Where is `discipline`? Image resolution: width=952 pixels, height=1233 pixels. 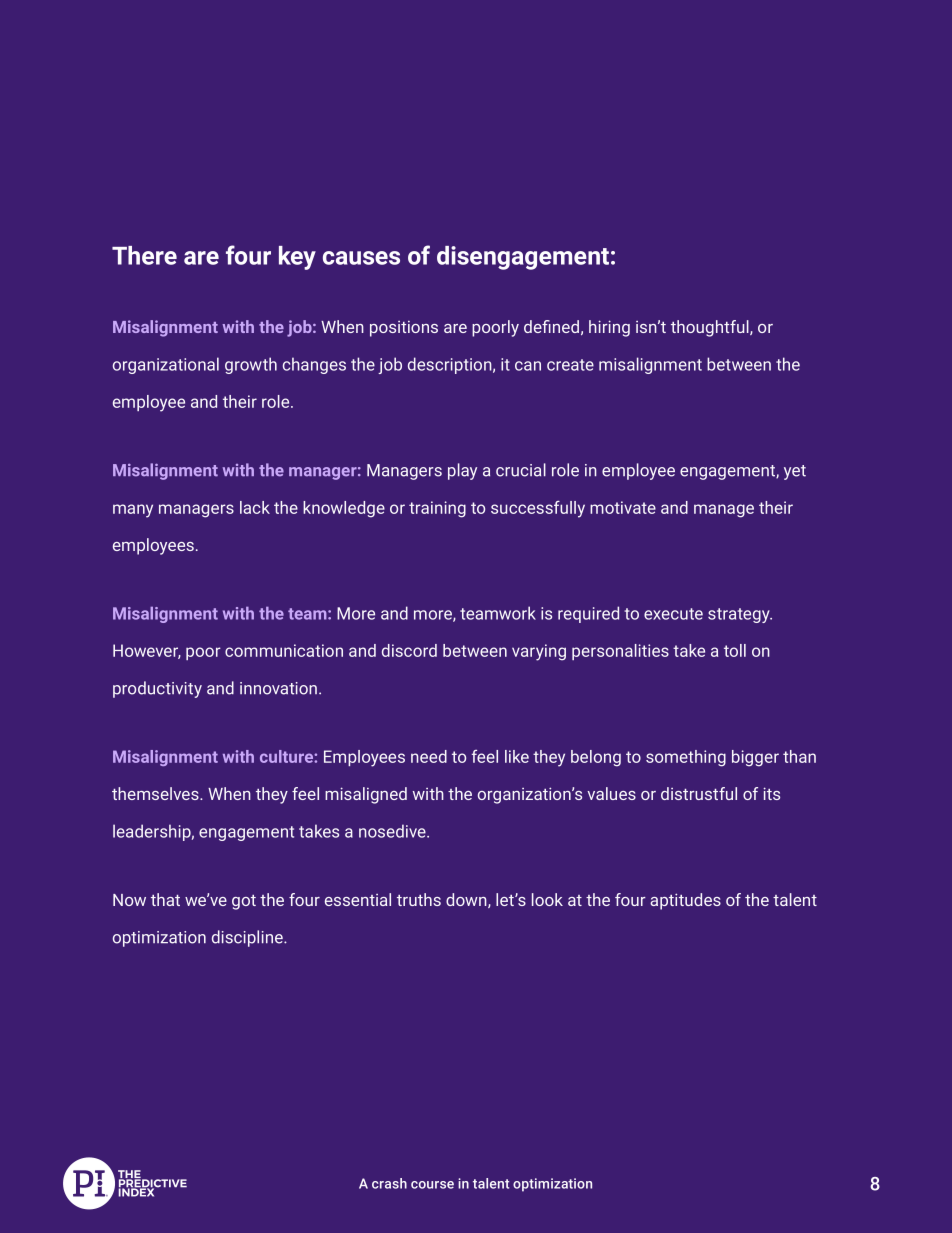
discipline is located at coordinates (248, 938).
